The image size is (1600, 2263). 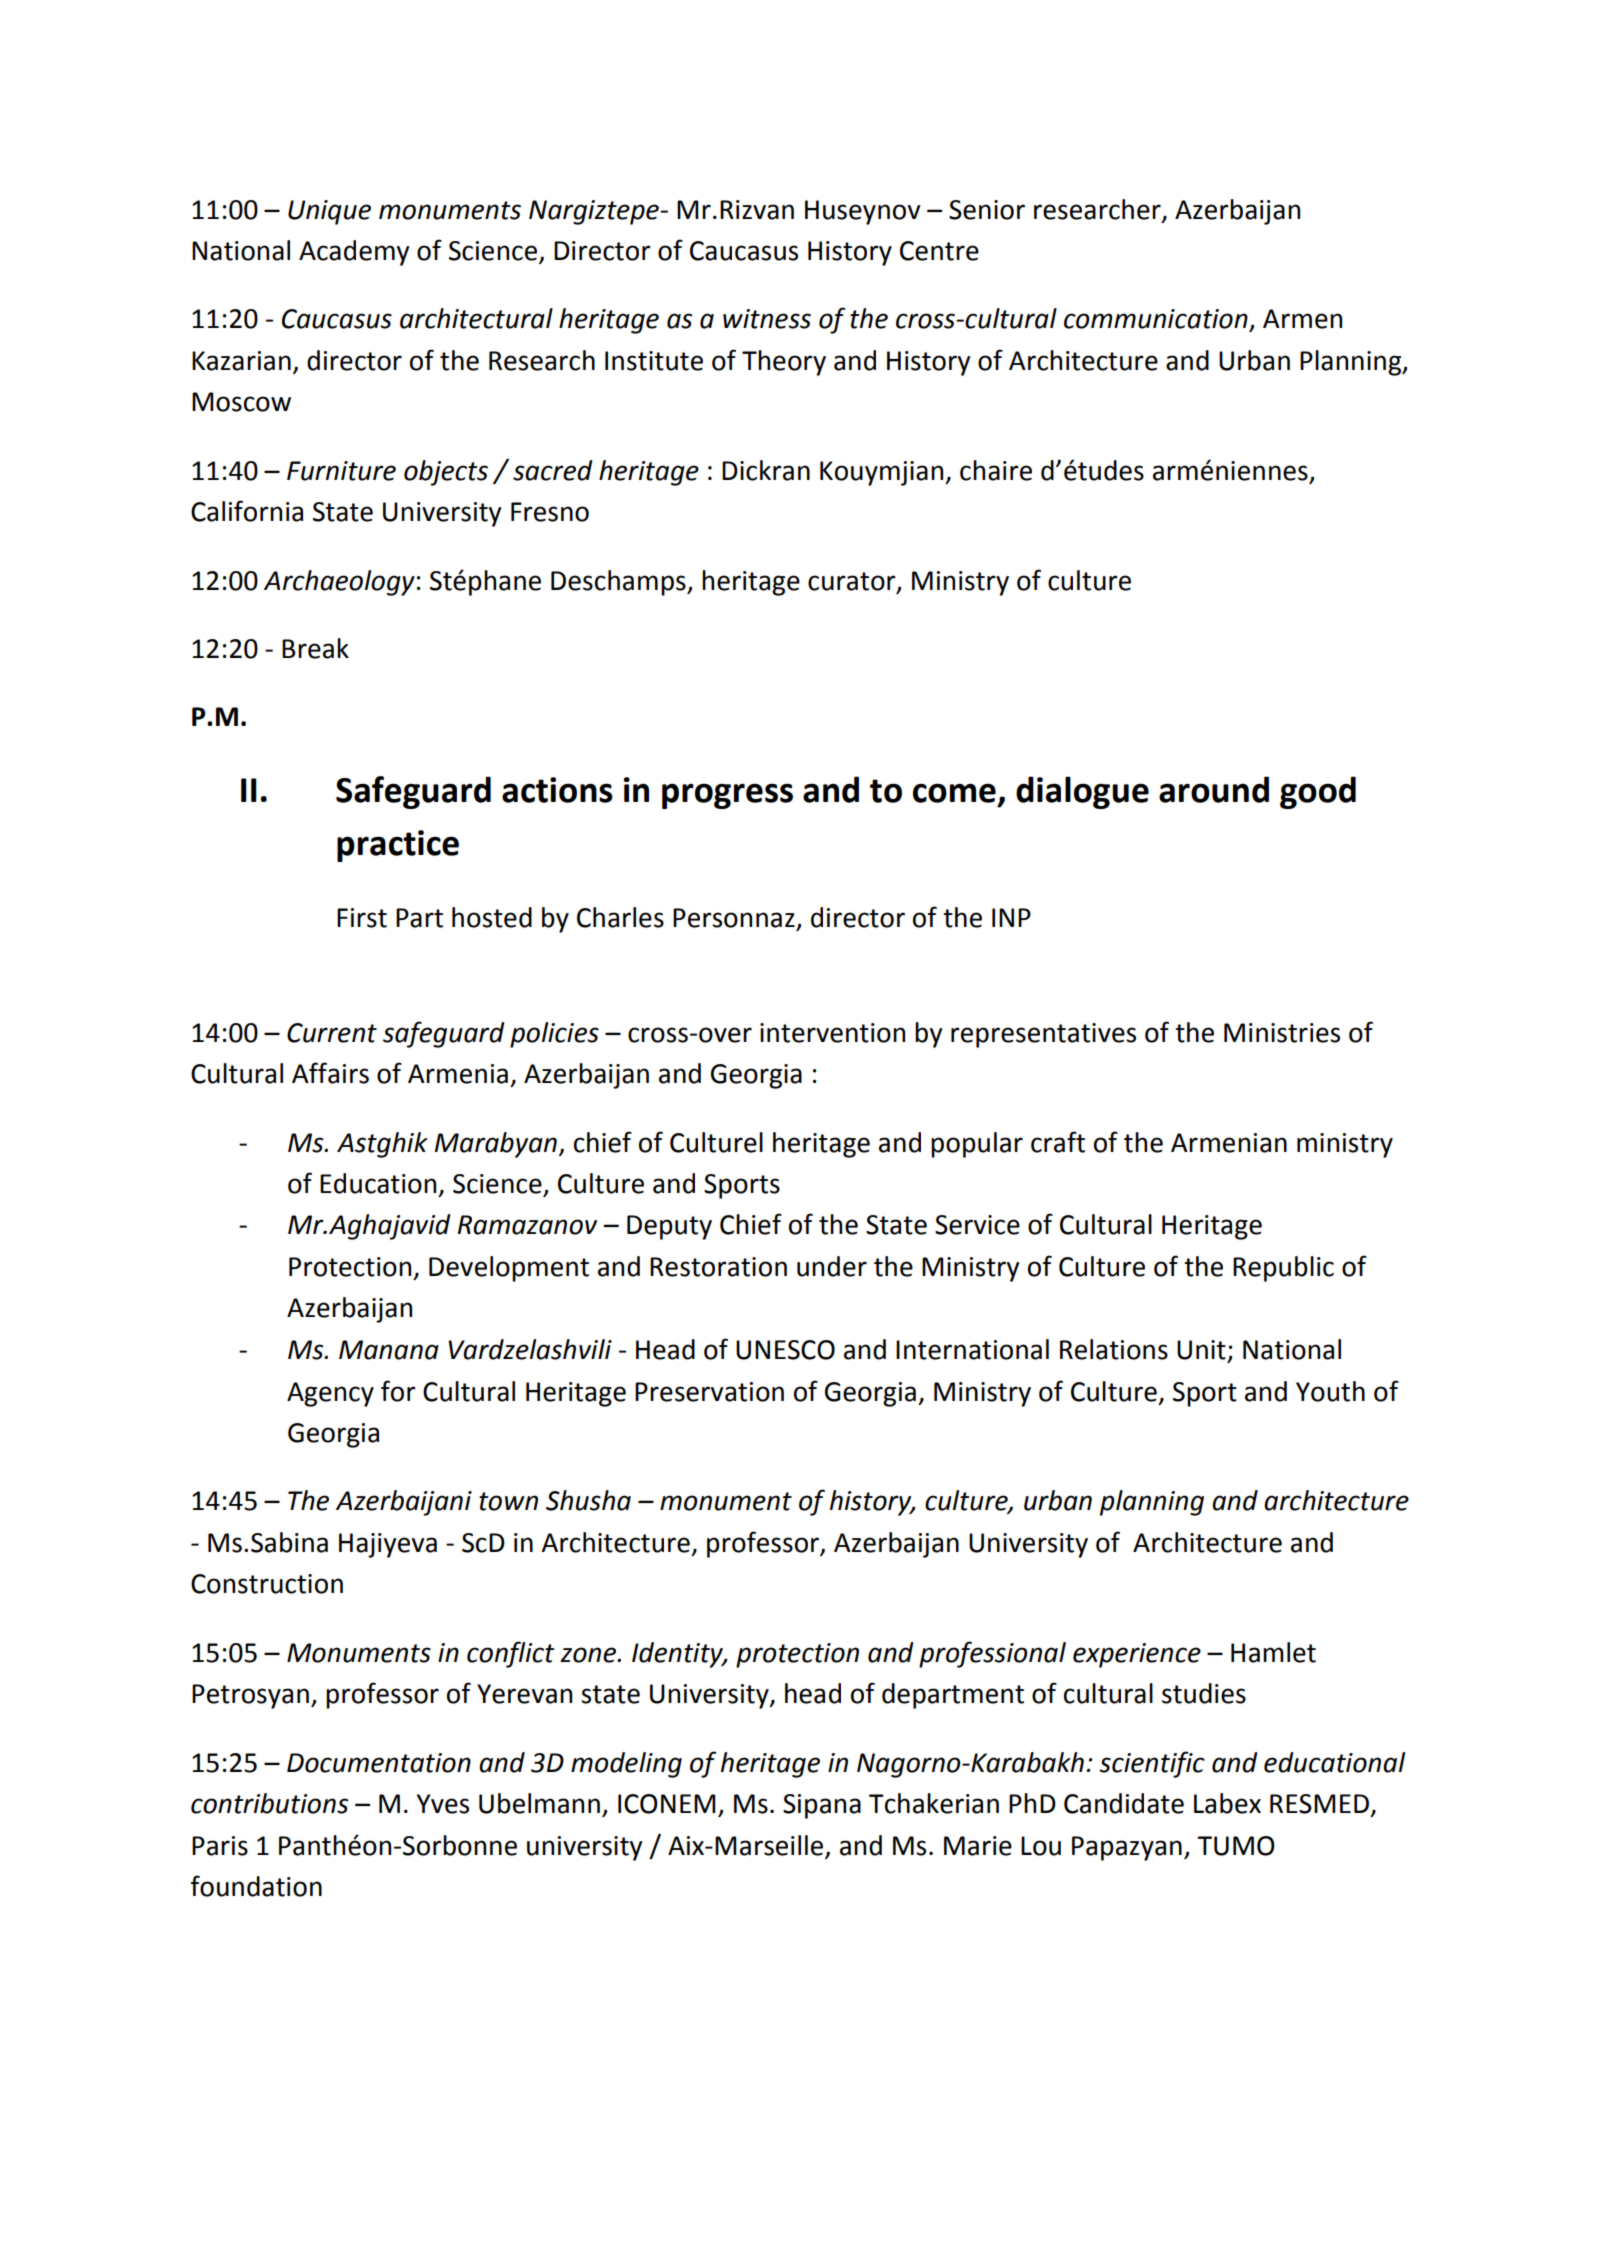 What do you see at coordinates (269, 1803) in the screenshot?
I see `contributions` at bounding box center [269, 1803].
